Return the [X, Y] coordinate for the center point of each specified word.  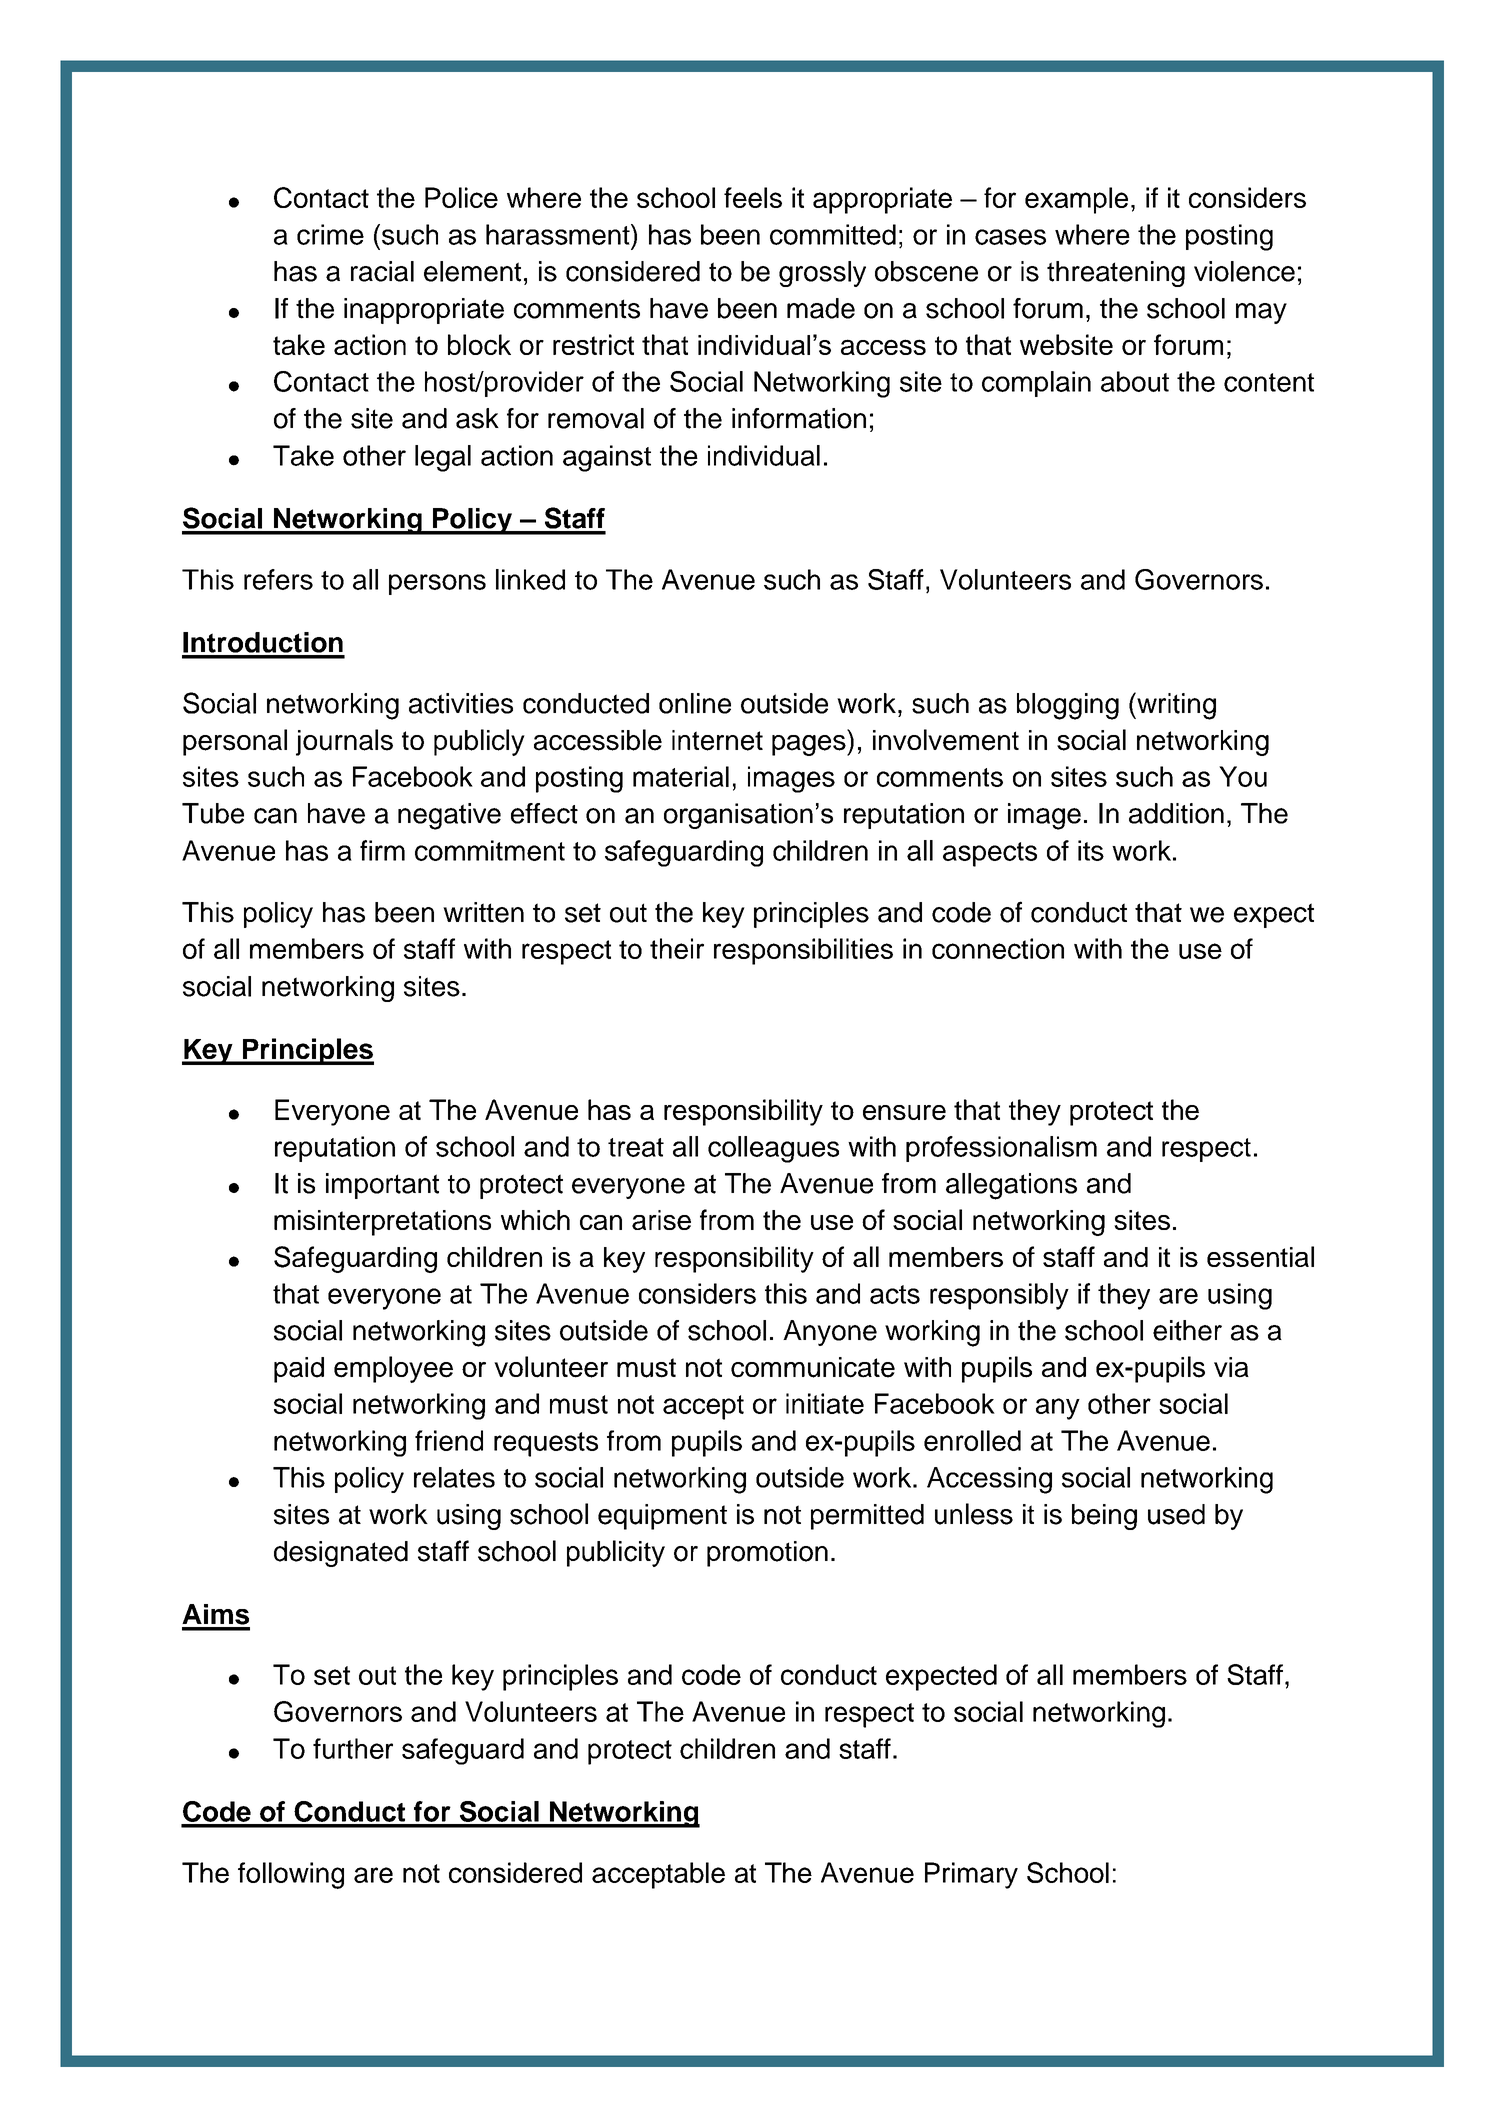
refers [278, 579]
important [382, 1186]
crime [330, 234]
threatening [1116, 274]
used [1176, 1514]
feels [753, 197]
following [291, 1875]
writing [1175, 706]
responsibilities [803, 951]
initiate [825, 1403]
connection [998, 948]
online [695, 703]
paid [299, 1370]
